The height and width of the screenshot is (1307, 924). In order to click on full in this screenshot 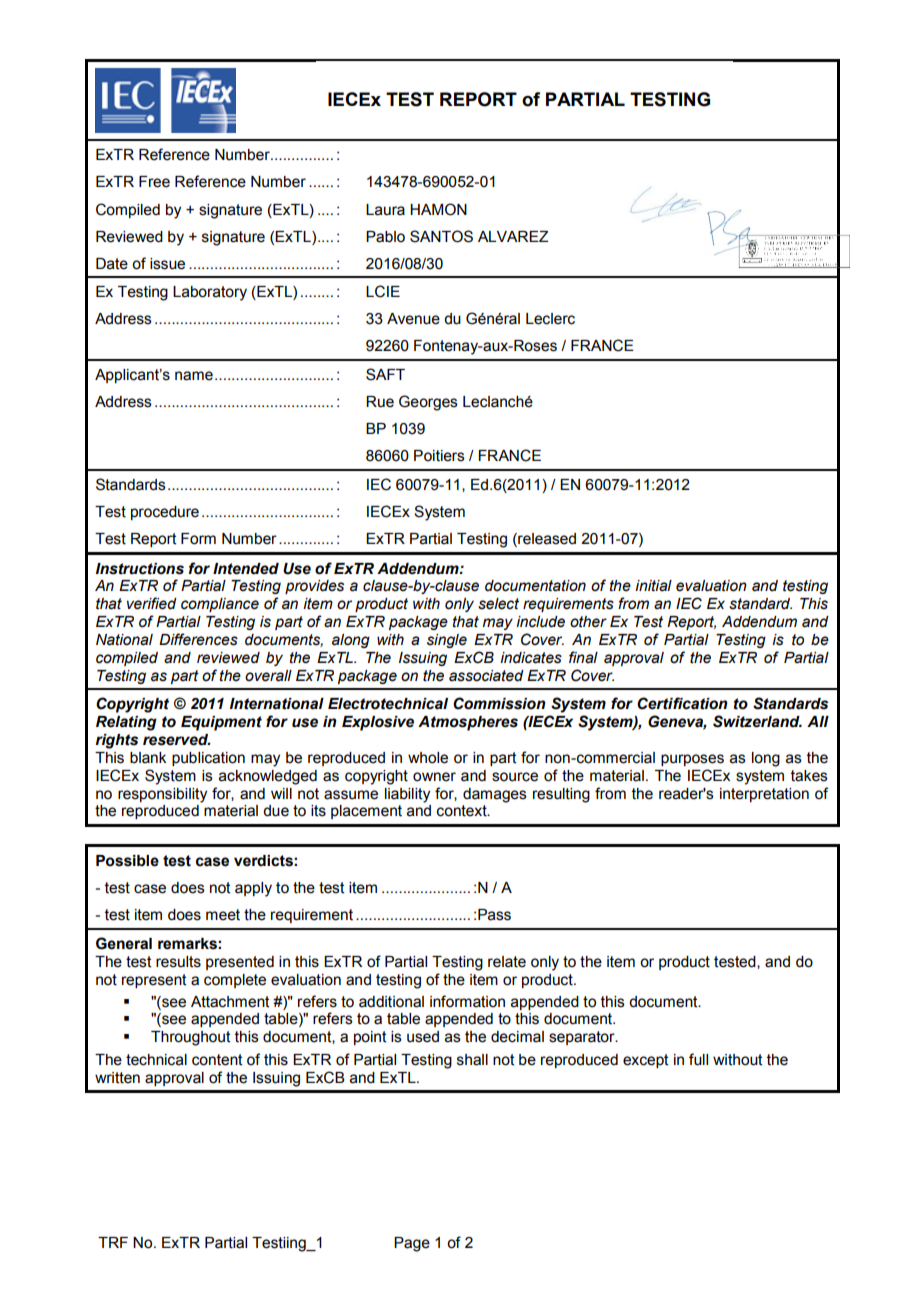, I will do `click(698, 1059)`.
